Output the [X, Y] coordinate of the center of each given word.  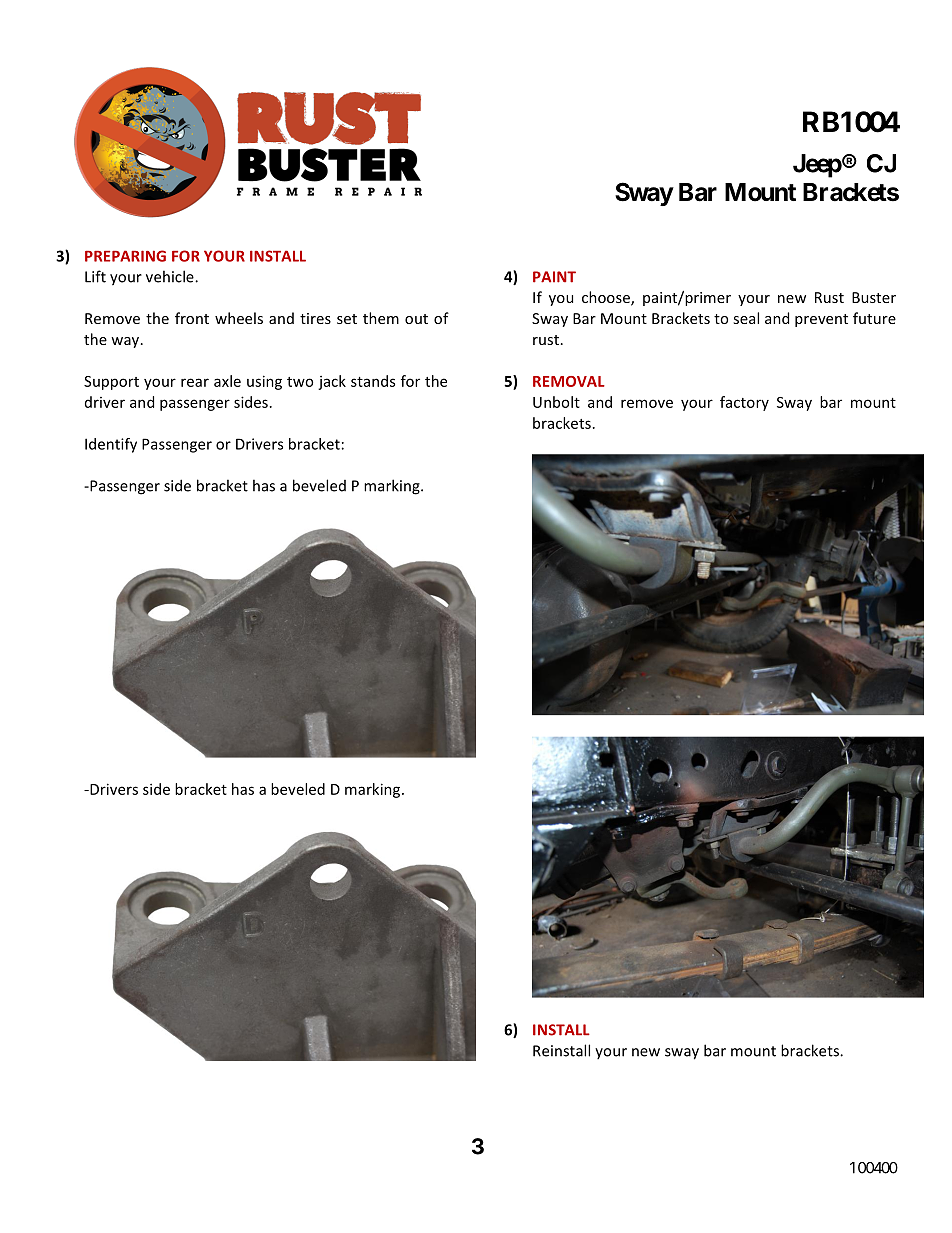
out [416, 319]
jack [332, 382]
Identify [111, 445]
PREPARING [125, 256]
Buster [874, 297]
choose [607, 298]
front [192, 318]
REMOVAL [569, 381]
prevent [821, 320]
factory [744, 403]
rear [195, 382]
